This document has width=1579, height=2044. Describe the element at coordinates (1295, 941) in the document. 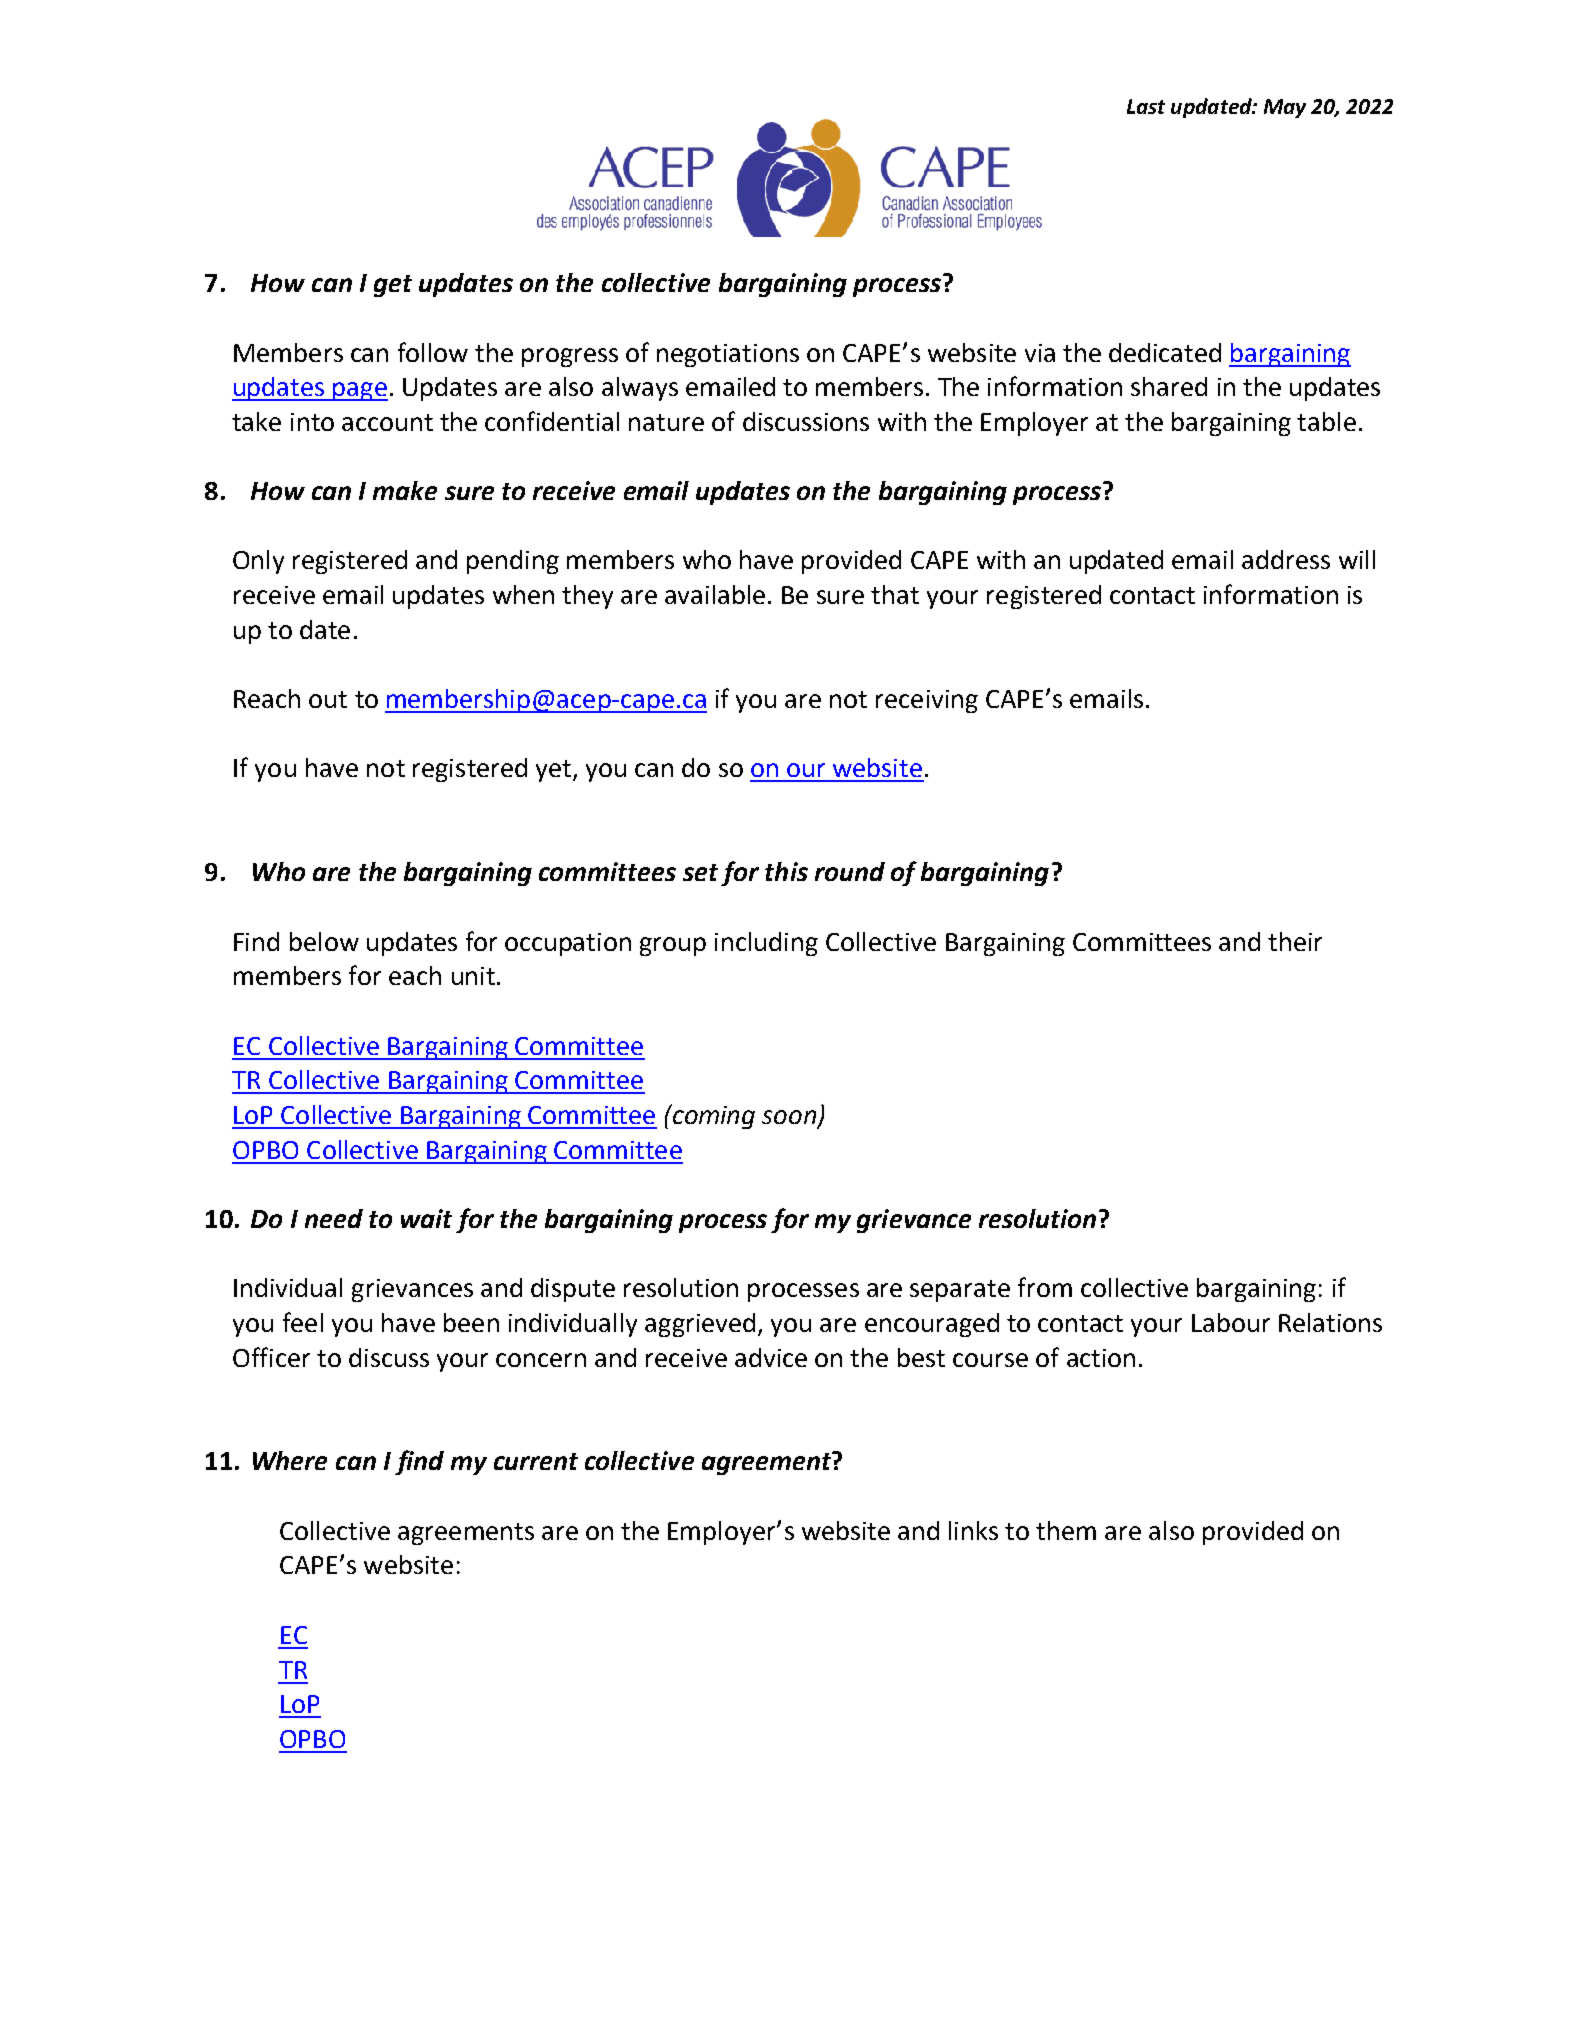

I see `their` at that location.
